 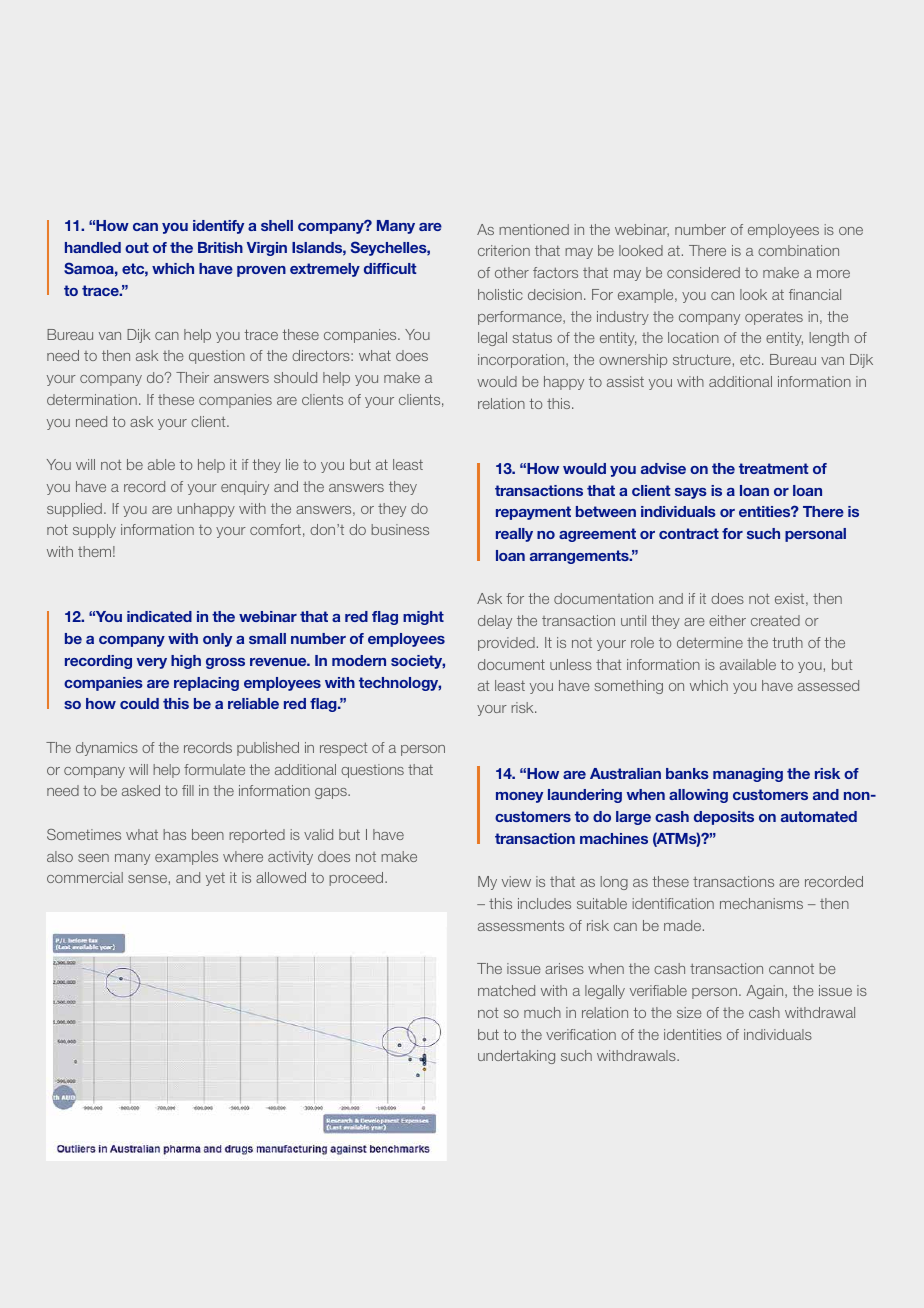 What do you see at coordinates (141, 790) in the document?
I see `asked` at bounding box center [141, 790].
